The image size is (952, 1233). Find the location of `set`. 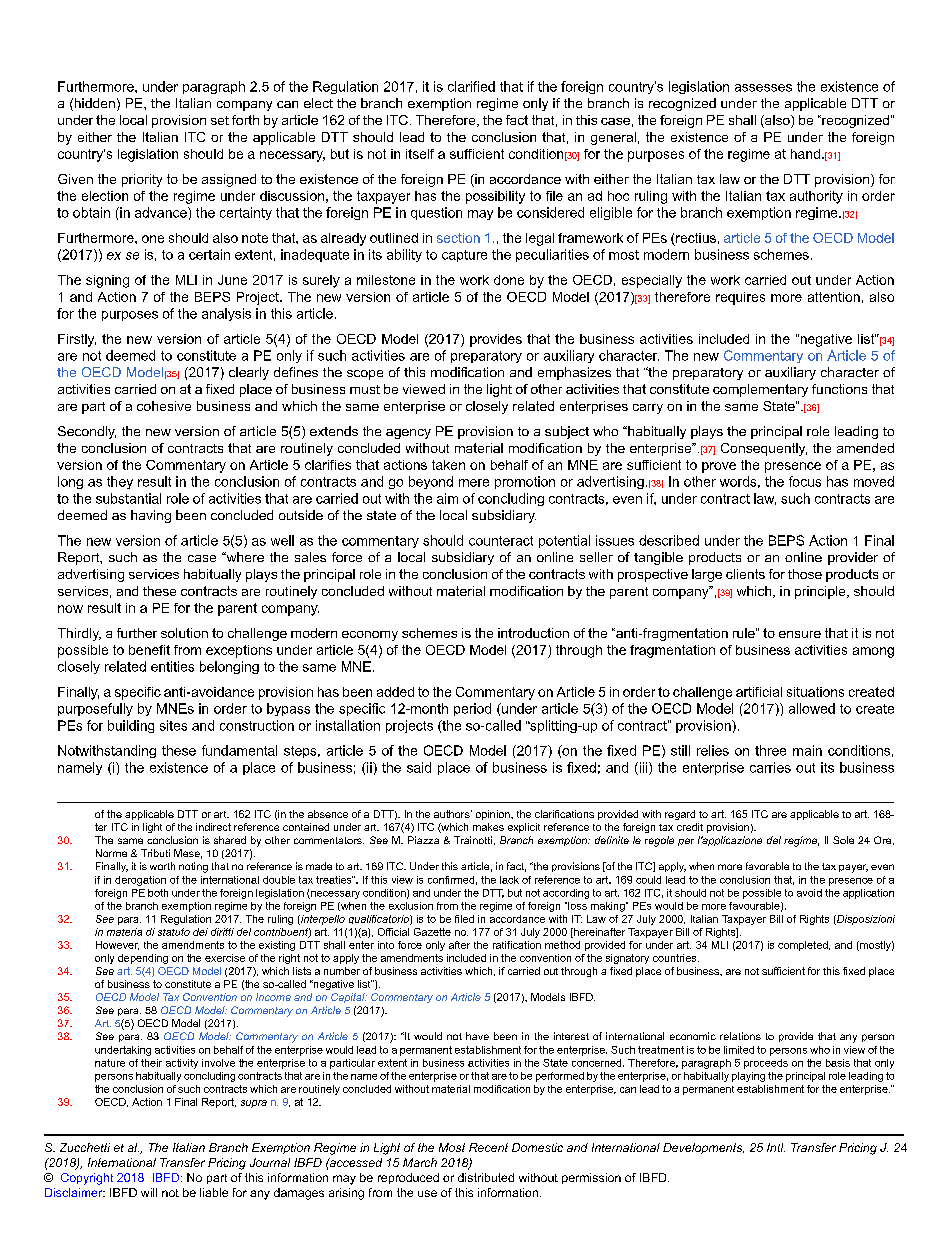

set is located at coordinates (220, 120).
